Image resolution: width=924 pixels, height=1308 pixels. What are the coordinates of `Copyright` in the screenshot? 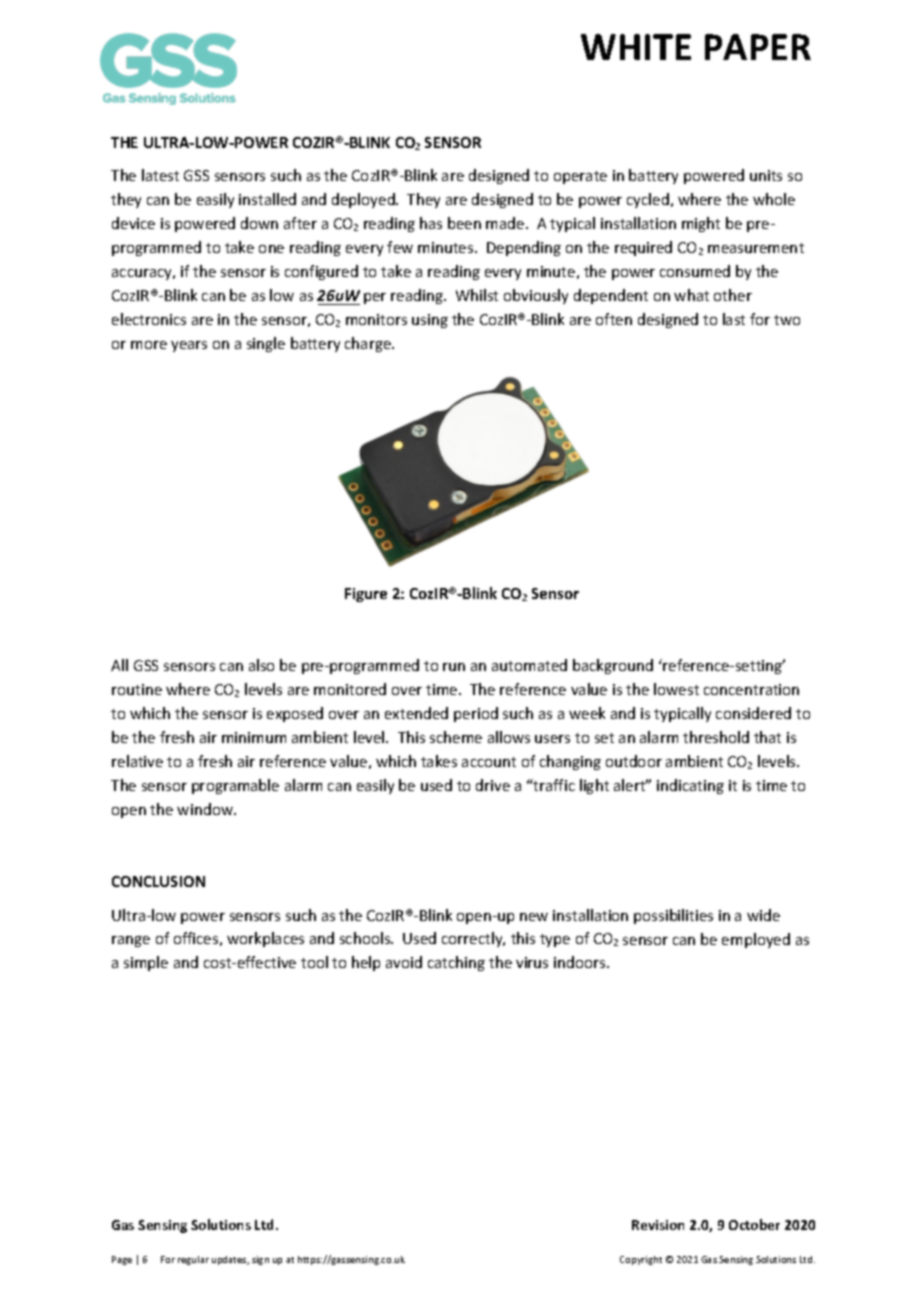 It's located at (641, 1260).
